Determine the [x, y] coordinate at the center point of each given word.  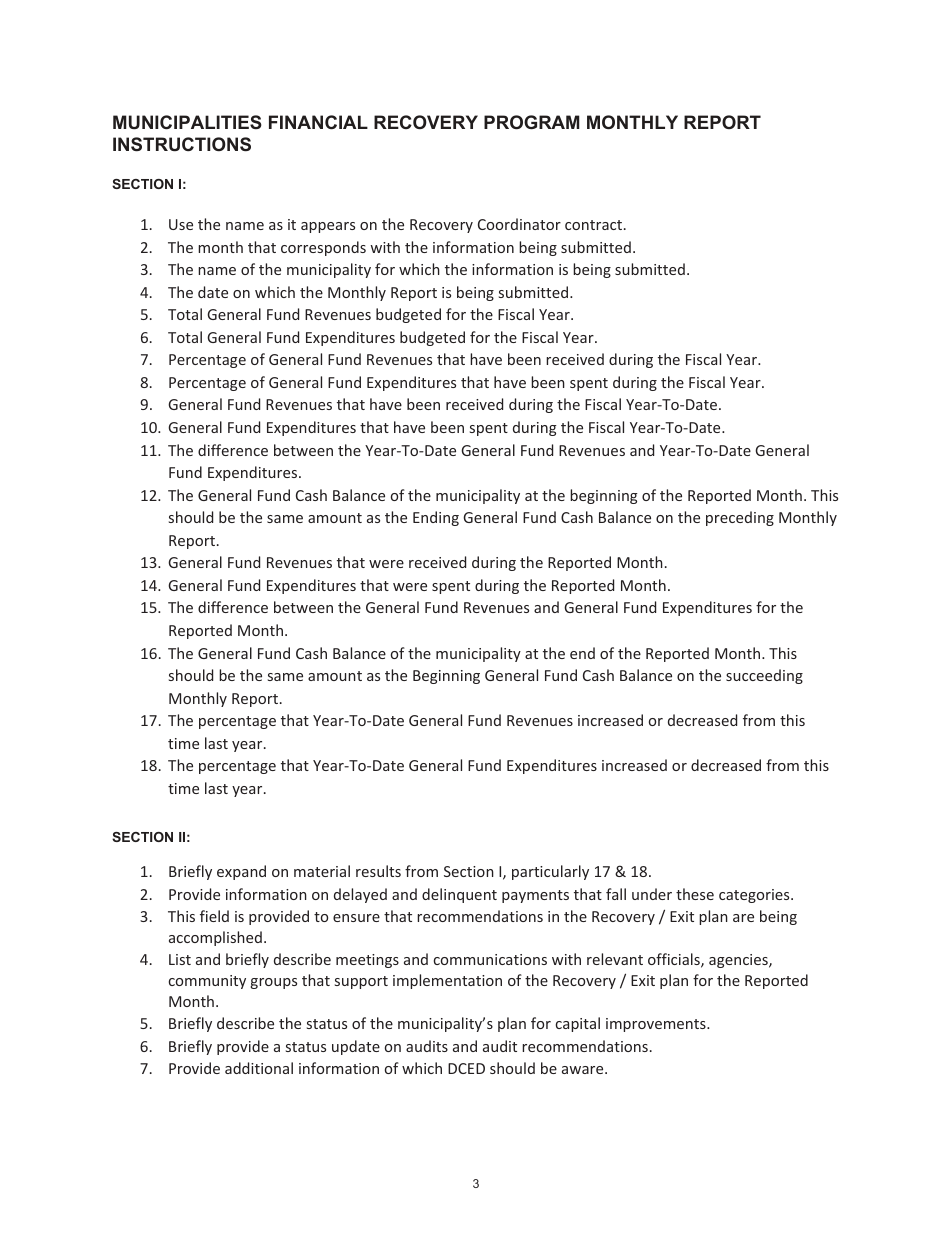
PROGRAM [532, 122]
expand [241, 872]
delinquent [459, 895]
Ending [436, 518]
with [385, 247]
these [695, 894]
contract [595, 225]
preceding [740, 518]
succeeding [764, 676]
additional [259, 1068]
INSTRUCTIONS [182, 144]
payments [535, 896]
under [652, 894]
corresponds [323, 248]
